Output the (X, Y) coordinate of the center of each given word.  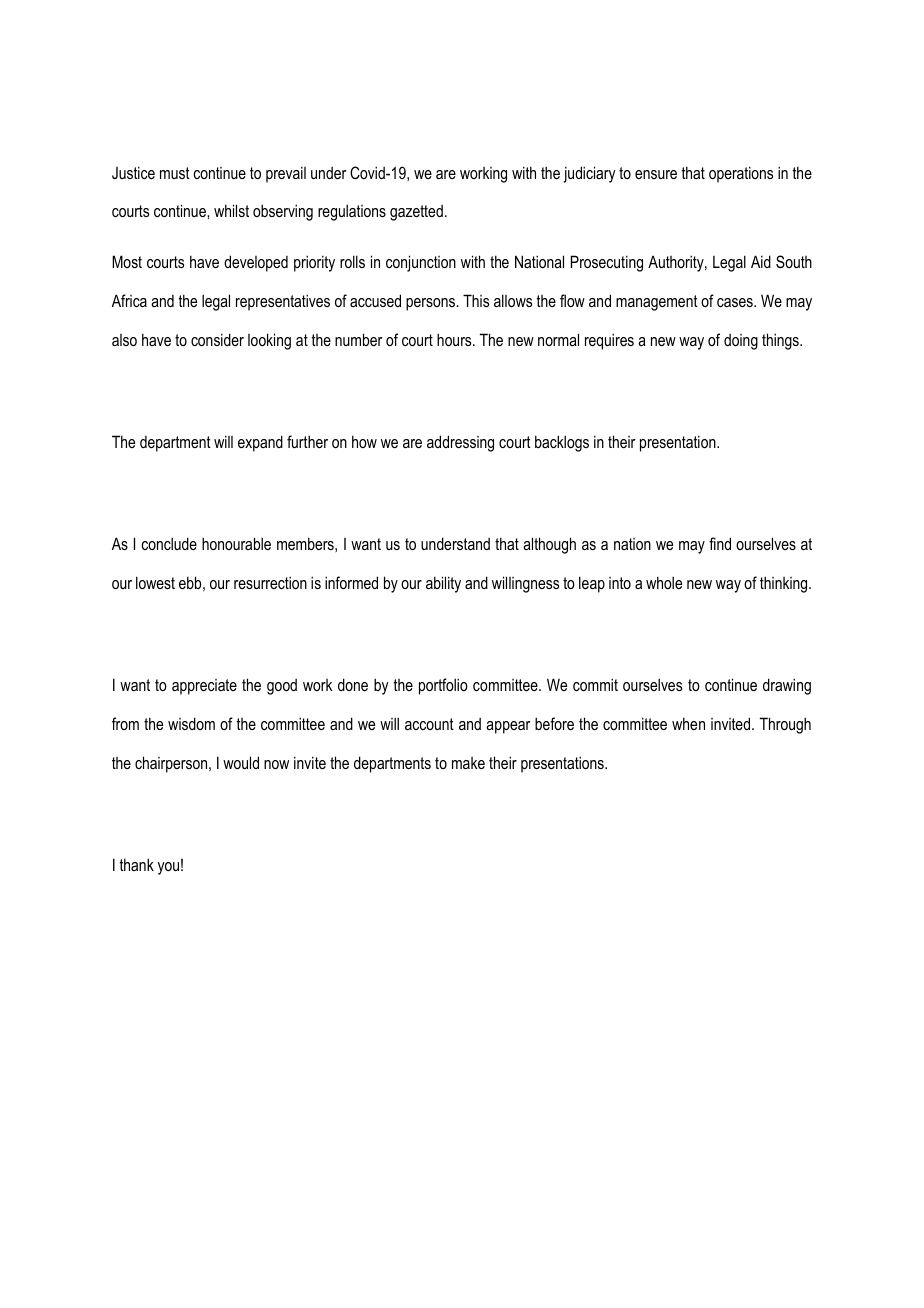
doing (741, 342)
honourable (236, 543)
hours (455, 339)
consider (217, 339)
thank (137, 864)
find (720, 543)
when (688, 723)
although (549, 545)
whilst (231, 210)
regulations (352, 212)
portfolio (443, 686)
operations (741, 174)
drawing (787, 686)
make (468, 763)
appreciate (204, 687)
